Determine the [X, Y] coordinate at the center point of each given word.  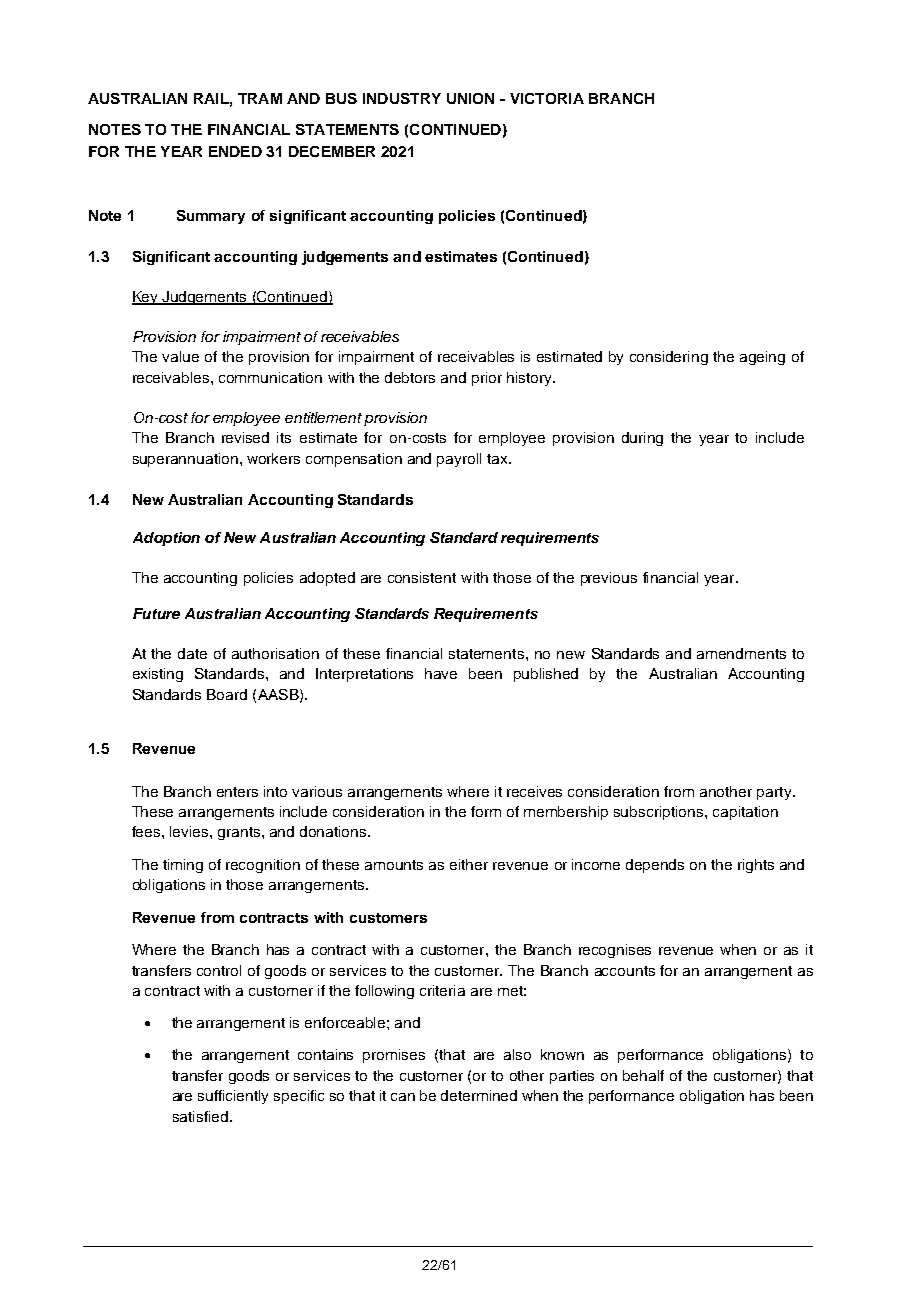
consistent [422, 577]
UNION [470, 98]
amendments [741, 653]
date [192, 653]
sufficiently [233, 1097]
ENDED [235, 151]
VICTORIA [547, 98]
